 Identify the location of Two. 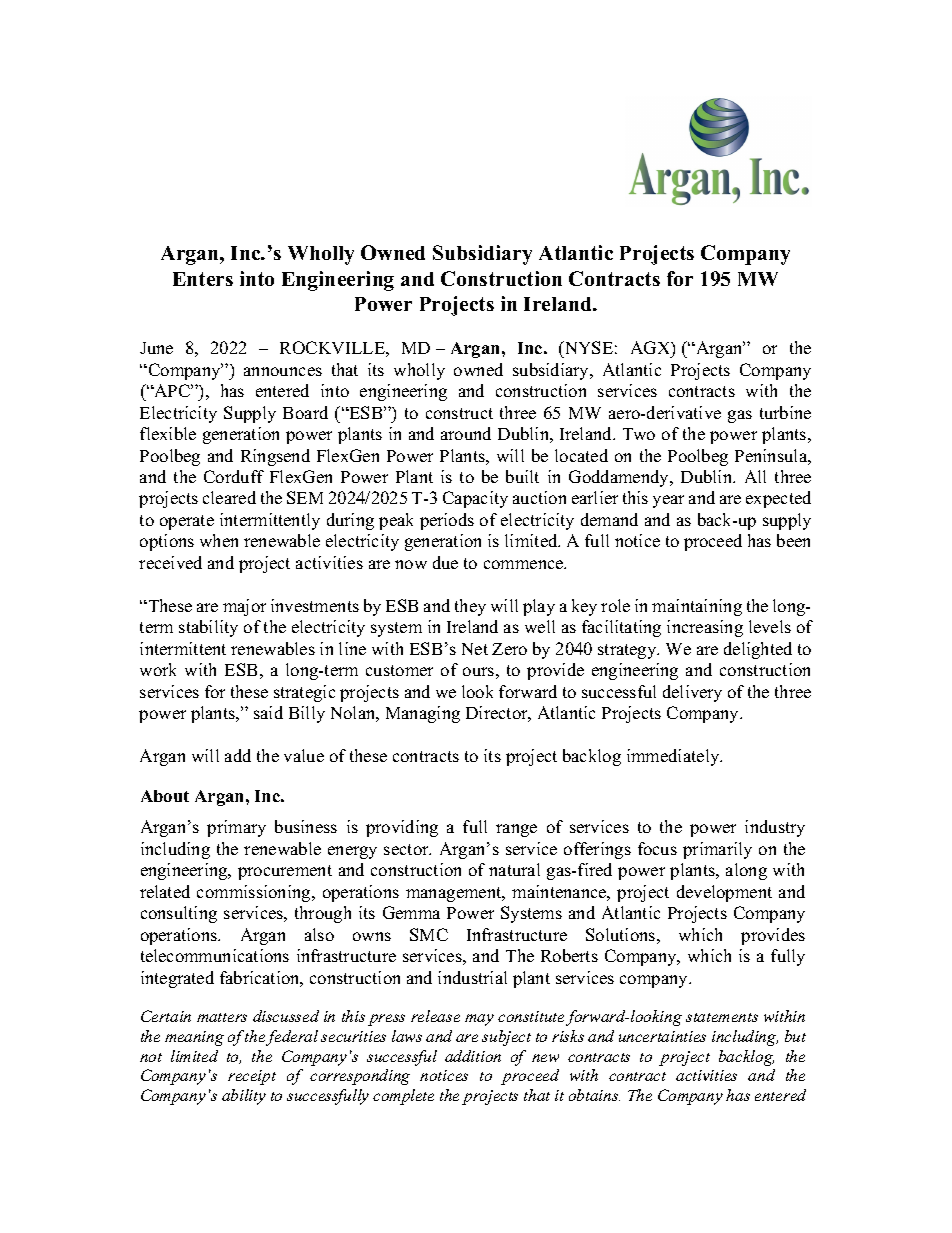
(639, 434).
